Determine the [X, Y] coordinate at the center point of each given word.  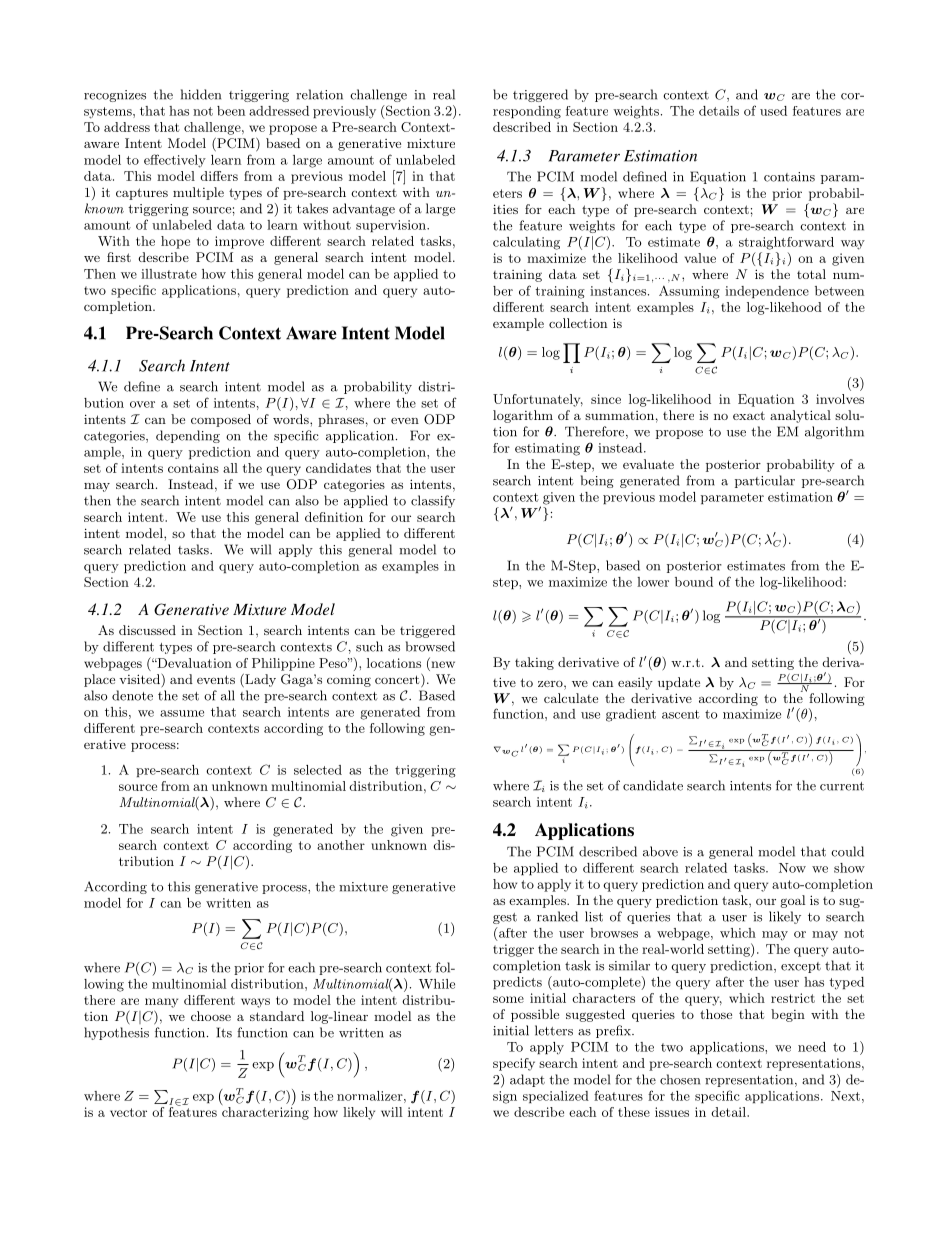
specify [514, 1064]
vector [128, 1112]
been [231, 111]
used [773, 111]
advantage [364, 209]
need [812, 1047]
